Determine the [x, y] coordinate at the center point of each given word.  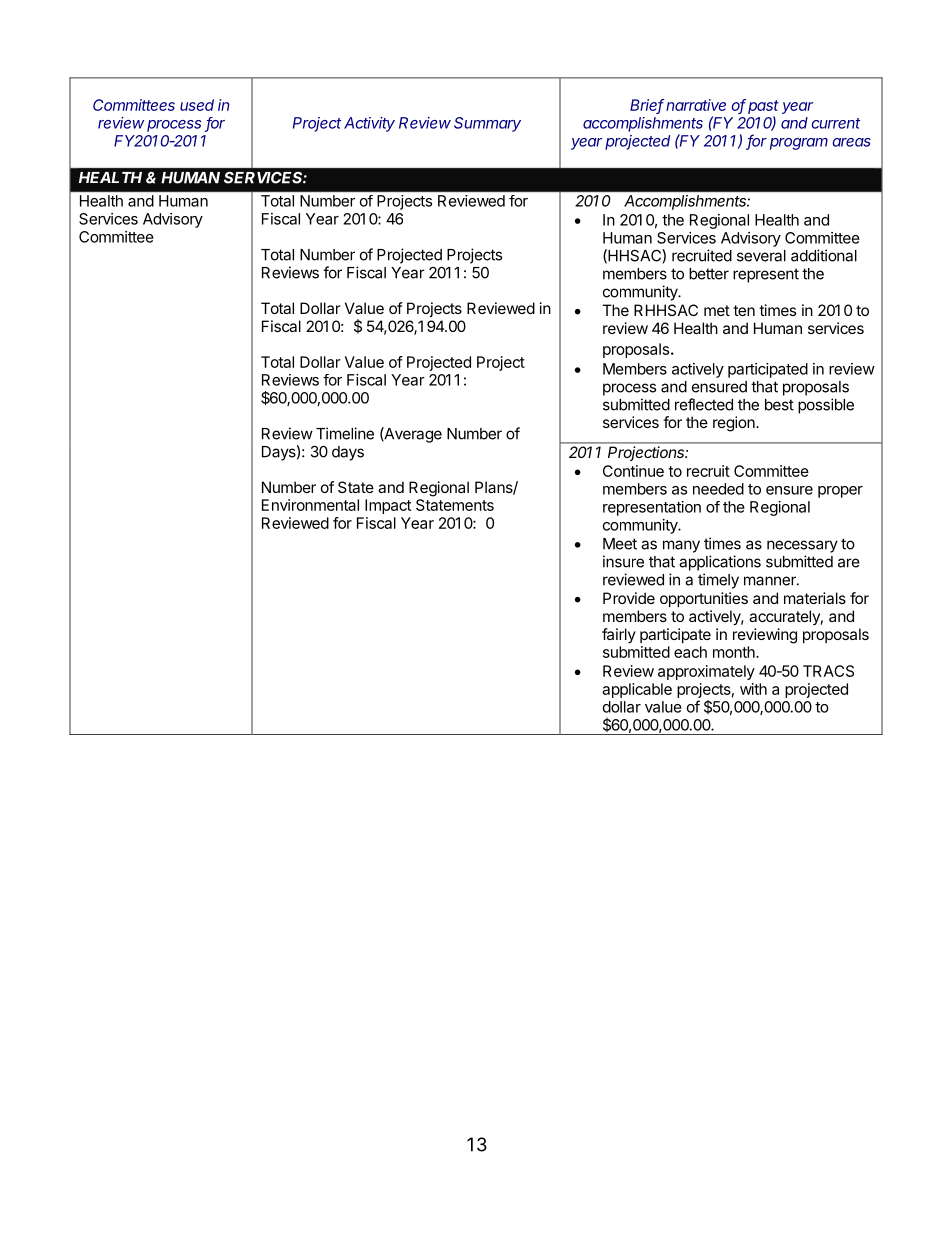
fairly [619, 635]
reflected [704, 404]
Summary [487, 124]
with [753, 689]
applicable [637, 690]
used [197, 105]
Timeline [345, 433]
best [779, 405]
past [763, 107]
